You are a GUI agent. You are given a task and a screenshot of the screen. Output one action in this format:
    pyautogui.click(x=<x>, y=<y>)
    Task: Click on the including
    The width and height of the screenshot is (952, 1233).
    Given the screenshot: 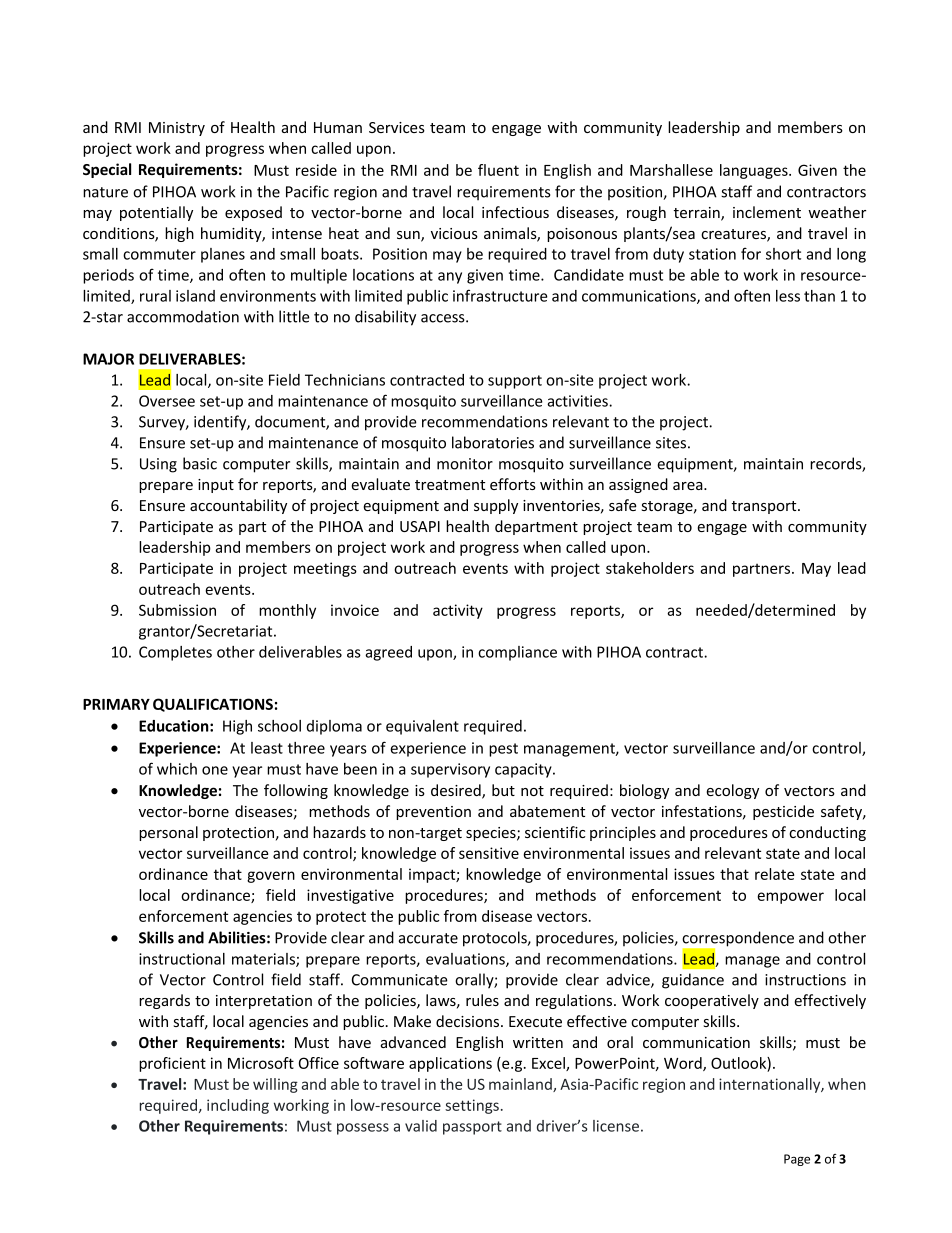 What is the action you would take?
    pyautogui.click(x=238, y=1106)
